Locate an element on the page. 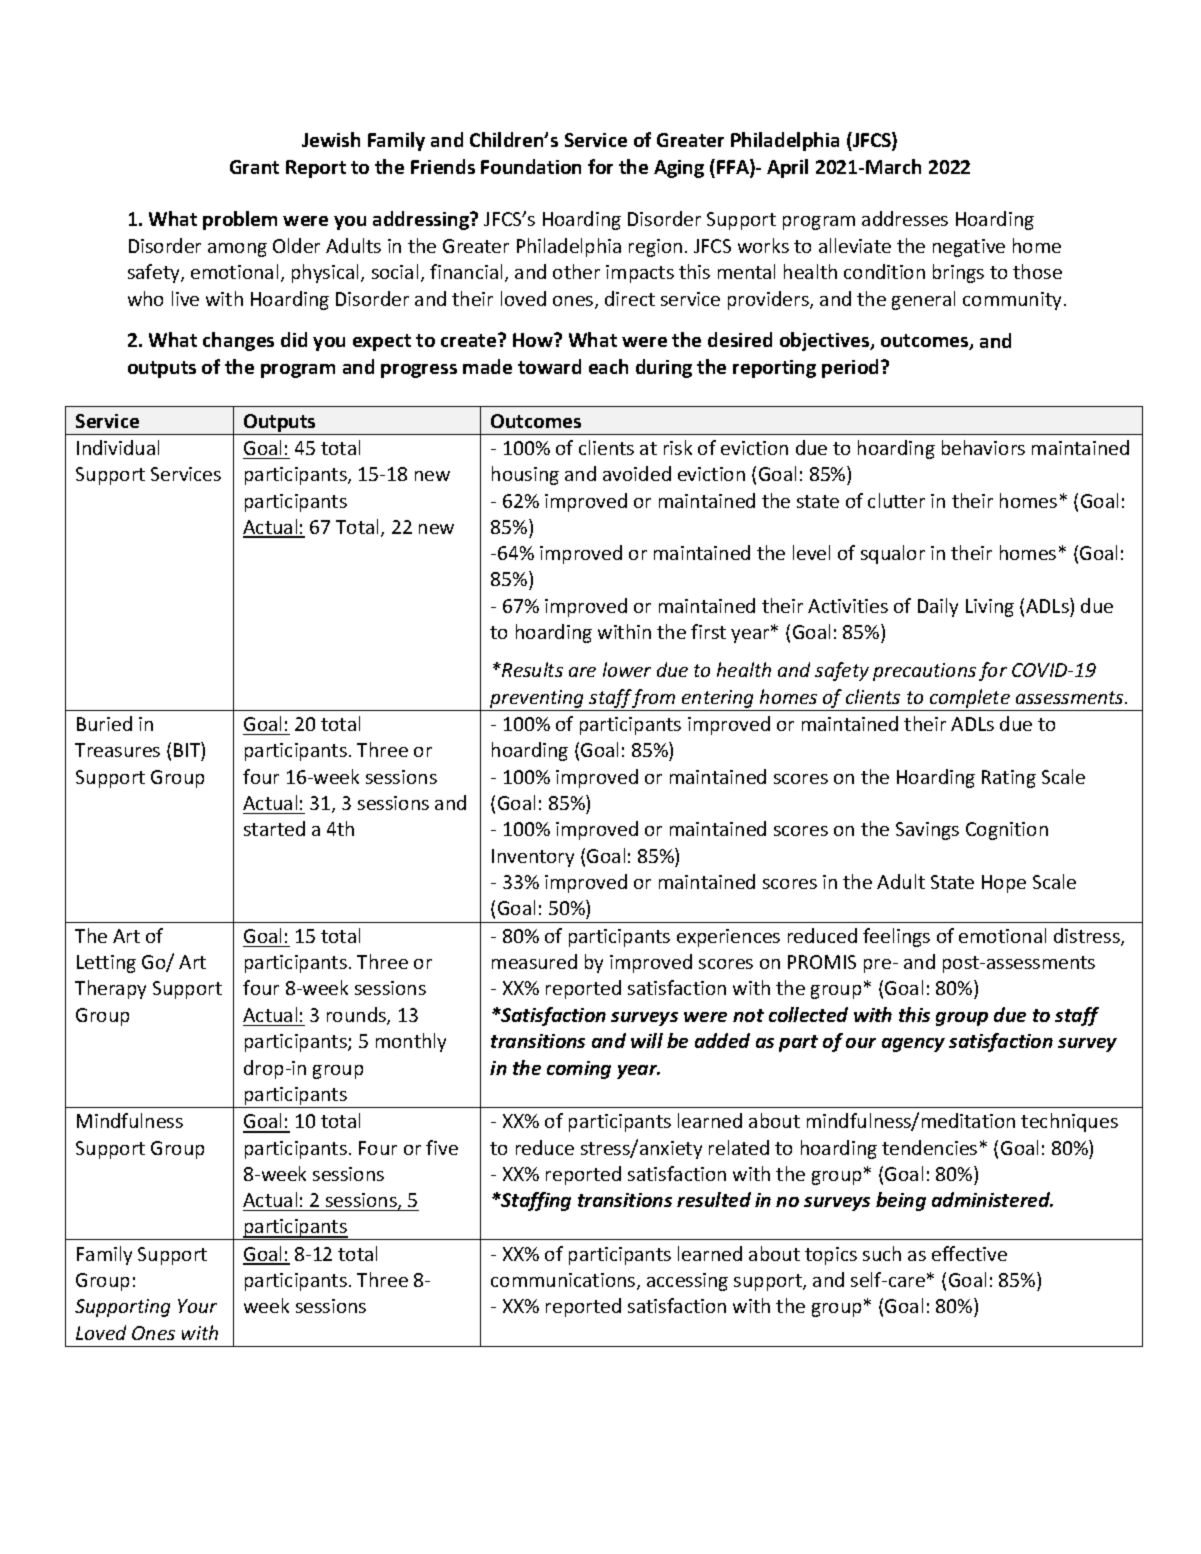  addresses is located at coordinates (905, 218).
